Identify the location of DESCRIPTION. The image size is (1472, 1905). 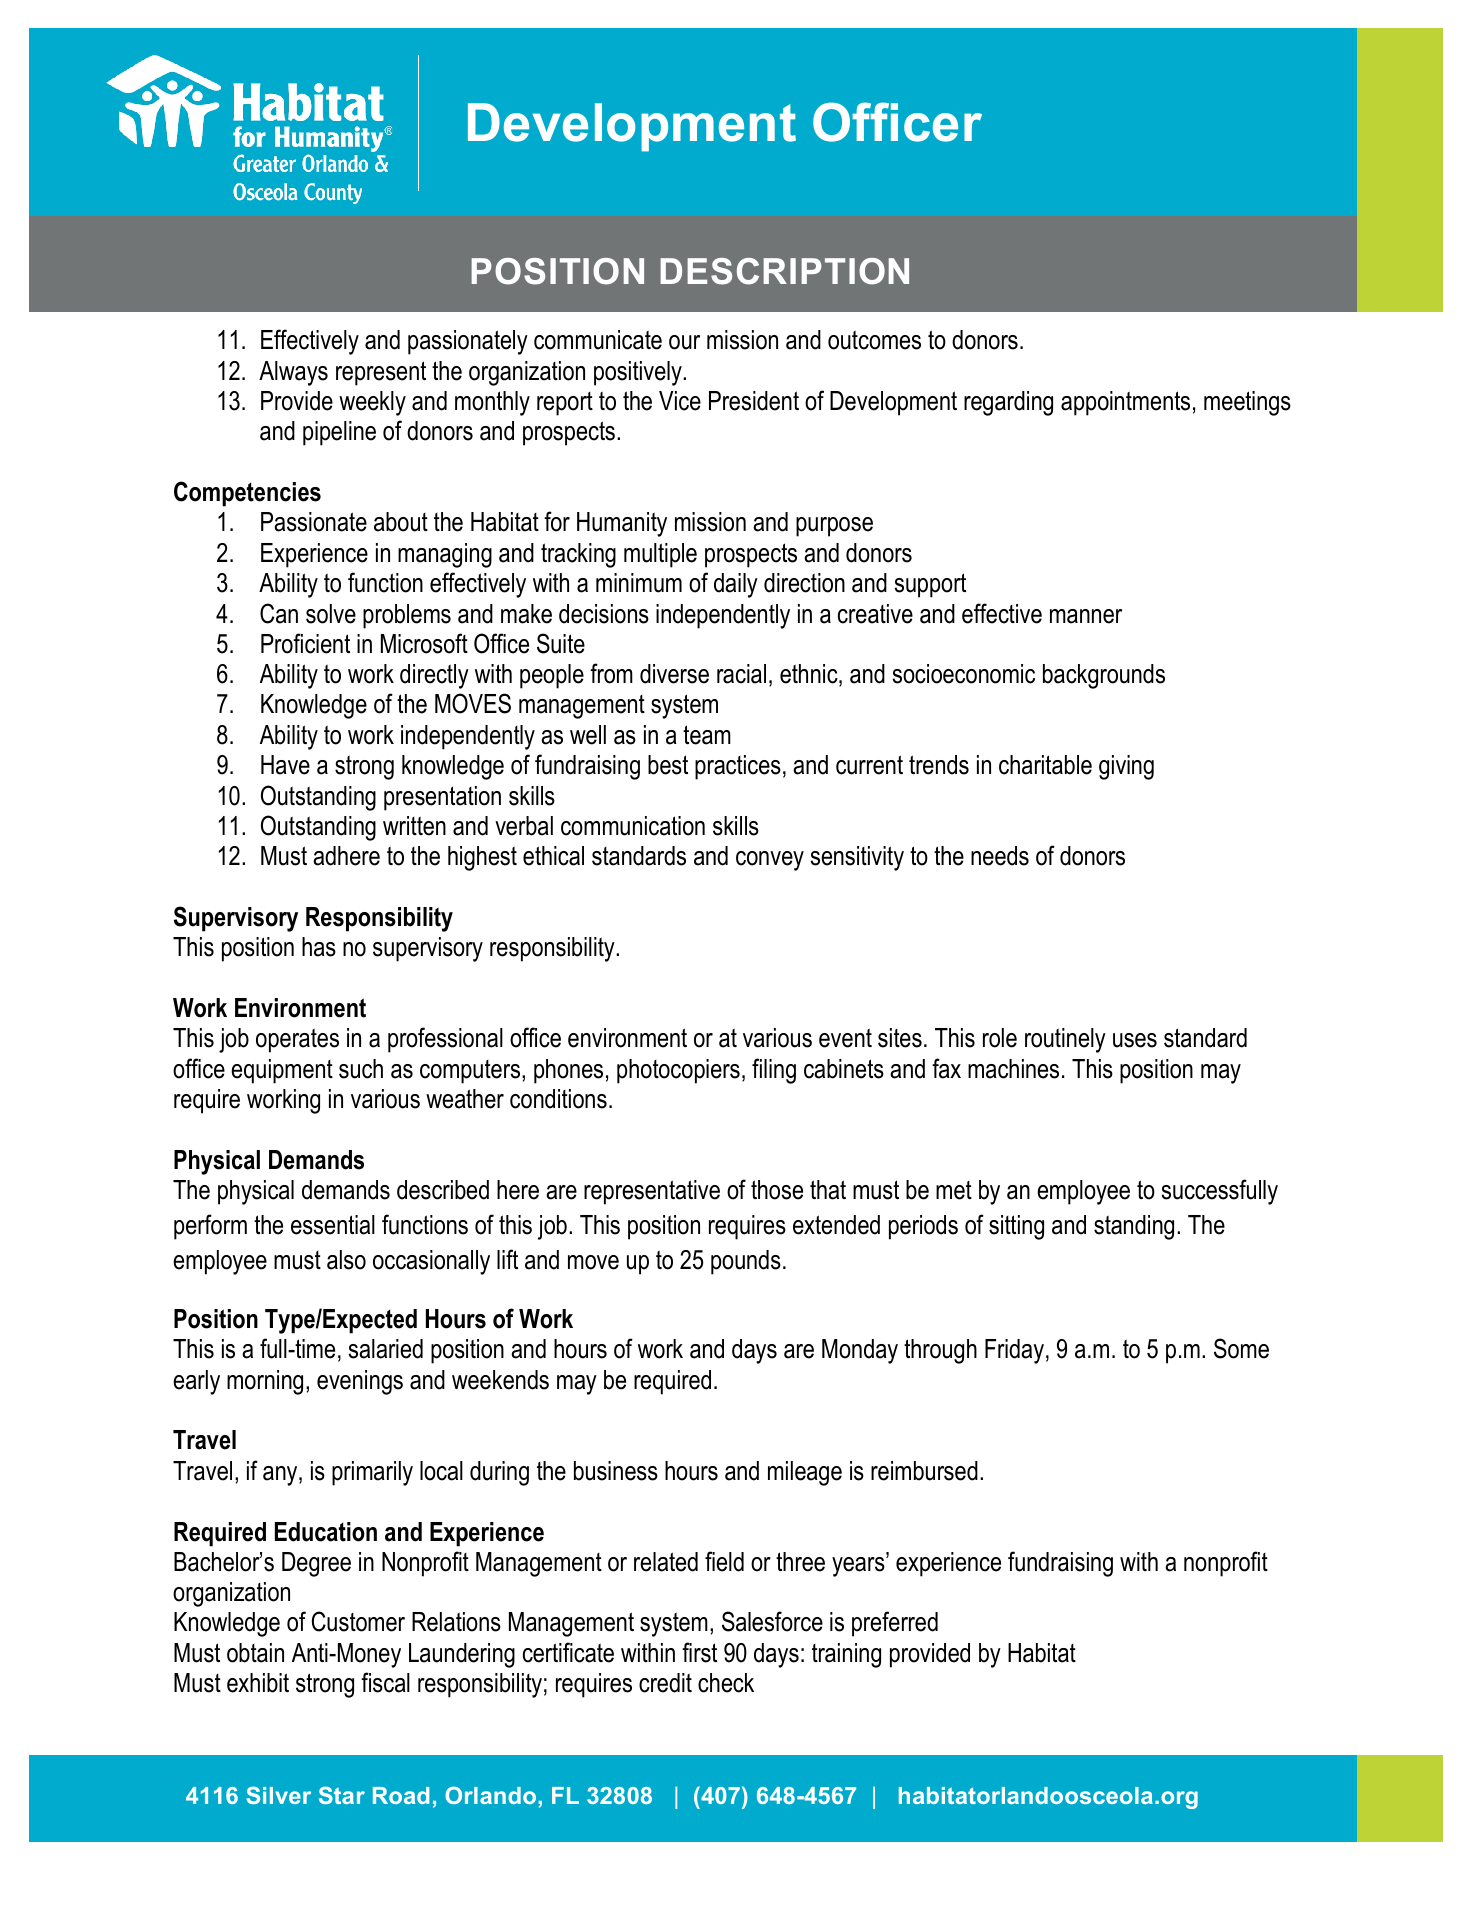
(784, 271).
